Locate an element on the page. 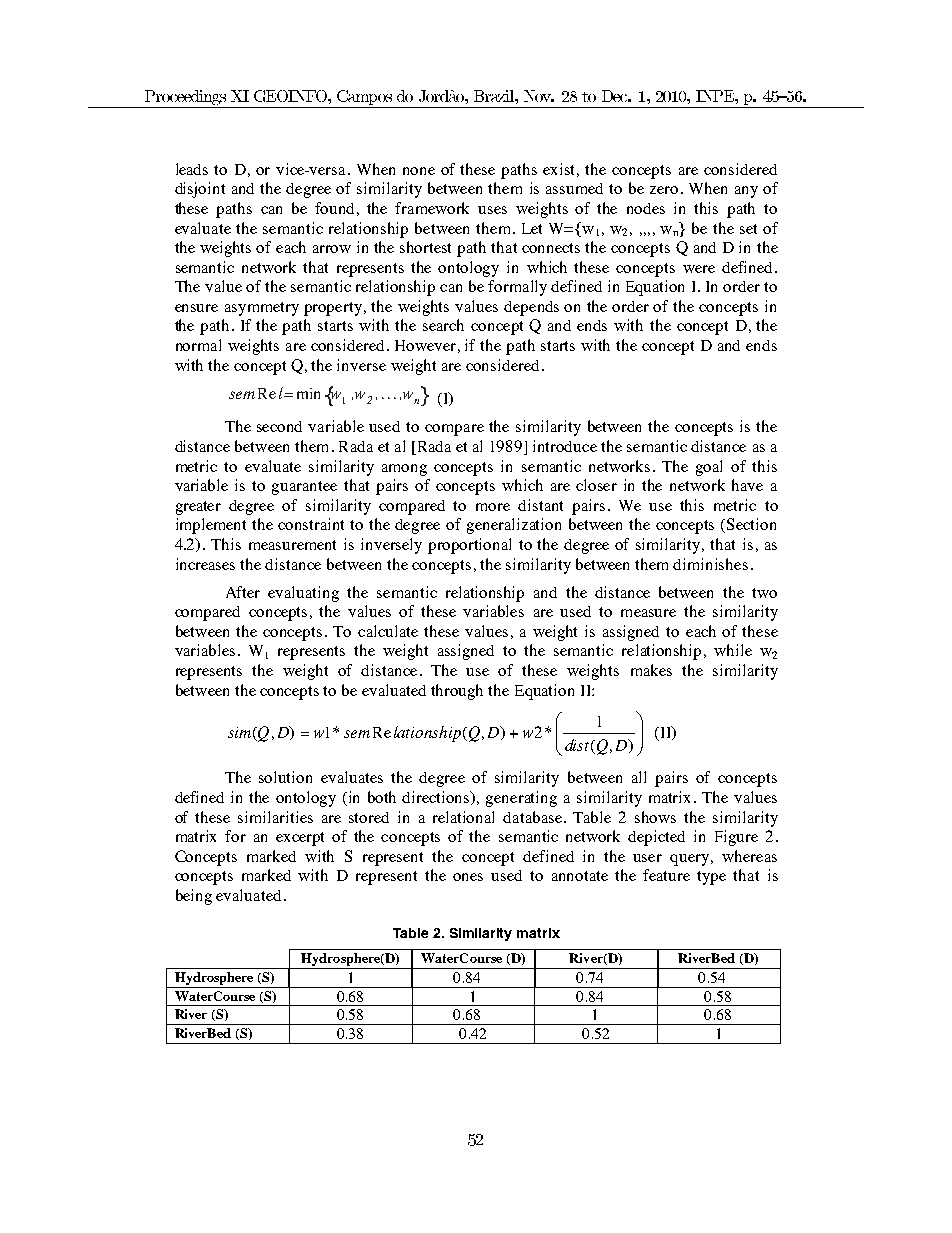  were is located at coordinates (699, 269).
